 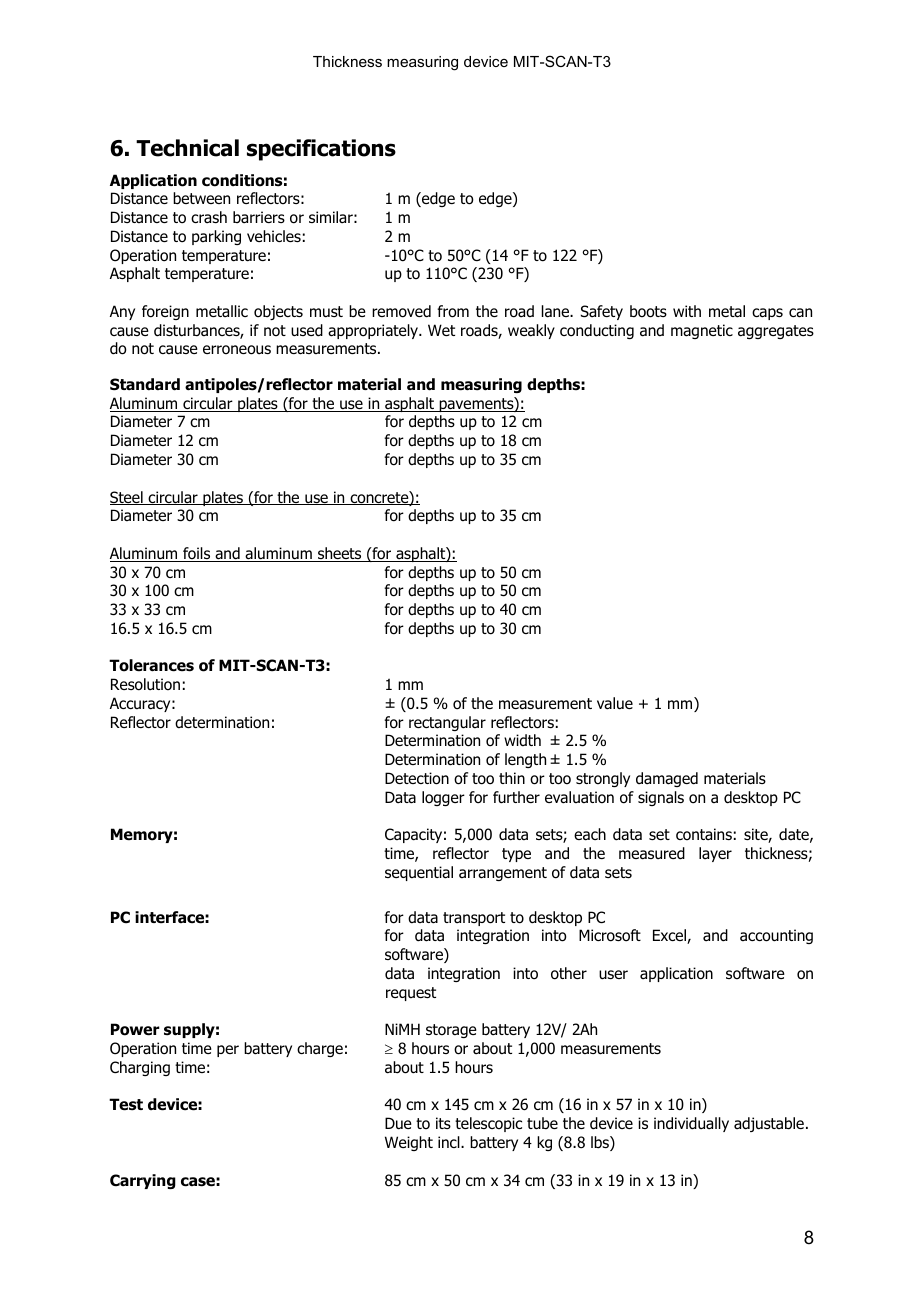 What do you see at coordinates (691, 1124) in the screenshot?
I see `individually` at bounding box center [691, 1124].
